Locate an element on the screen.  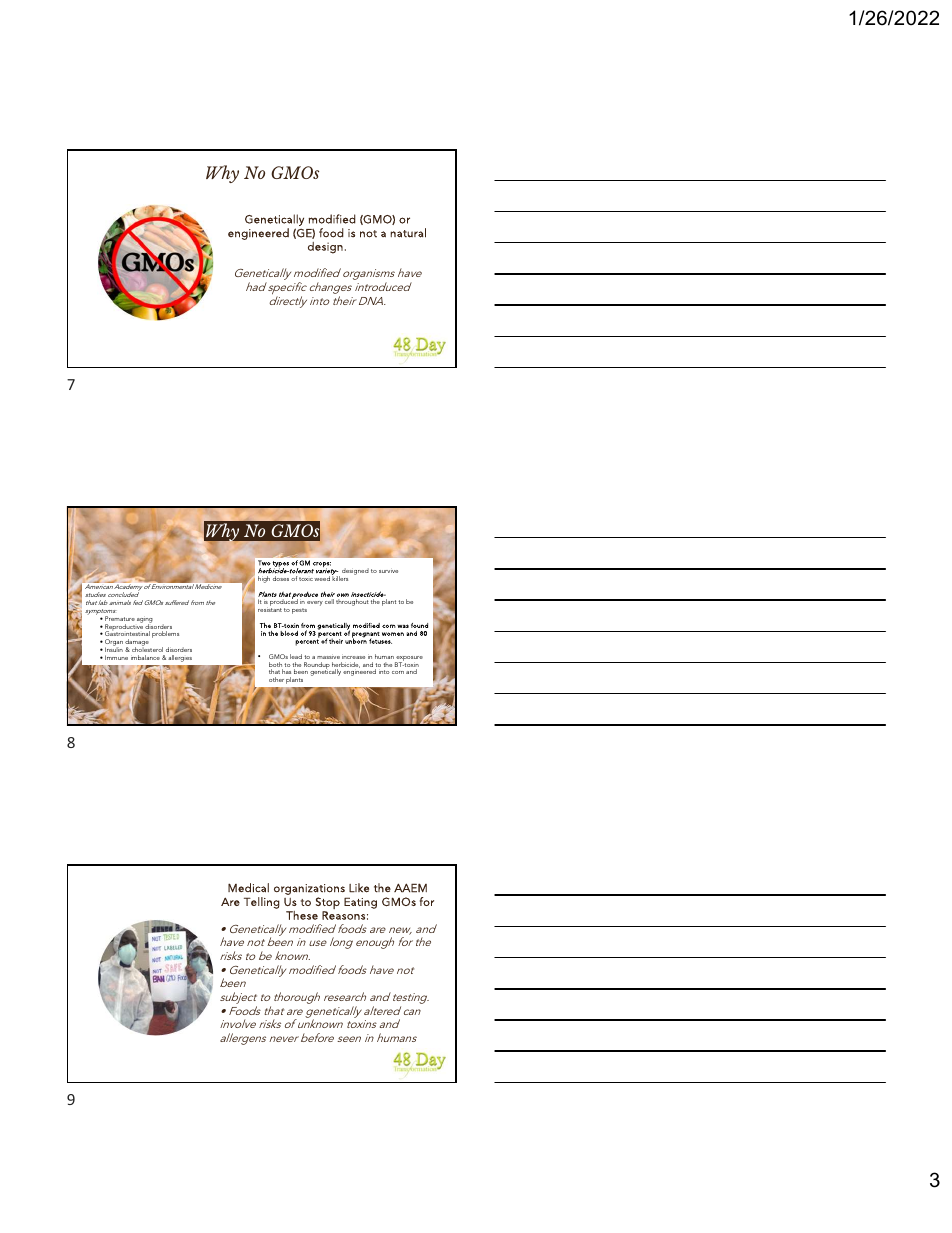
killers is located at coordinates (340, 577).
